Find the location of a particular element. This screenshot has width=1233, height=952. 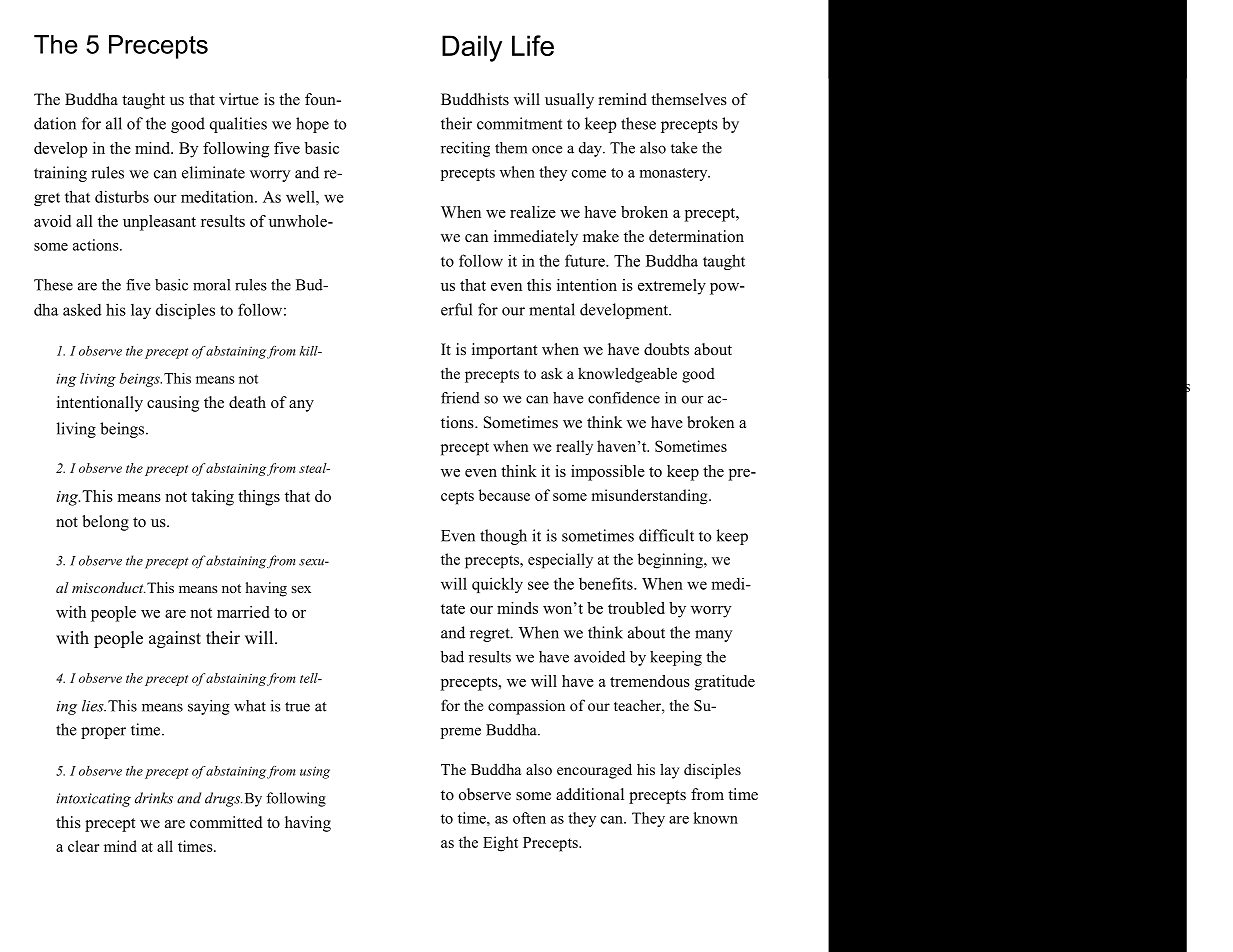

Daily is located at coordinates (472, 48).
